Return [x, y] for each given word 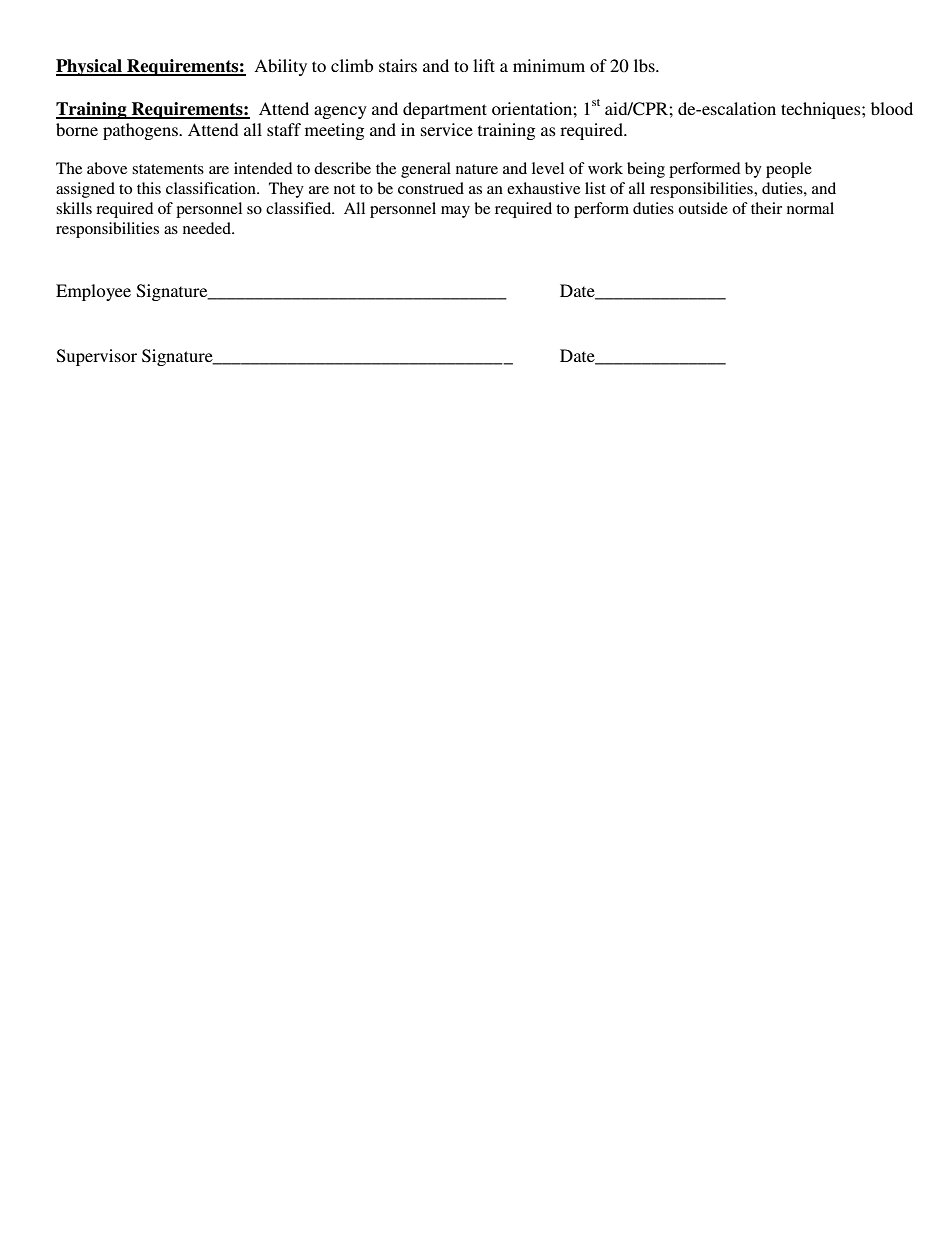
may [455, 212]
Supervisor [97, 357]
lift [484, 65]
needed [208, 228]
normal [810, 208]
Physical [90, 67]
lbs [645, 65]
